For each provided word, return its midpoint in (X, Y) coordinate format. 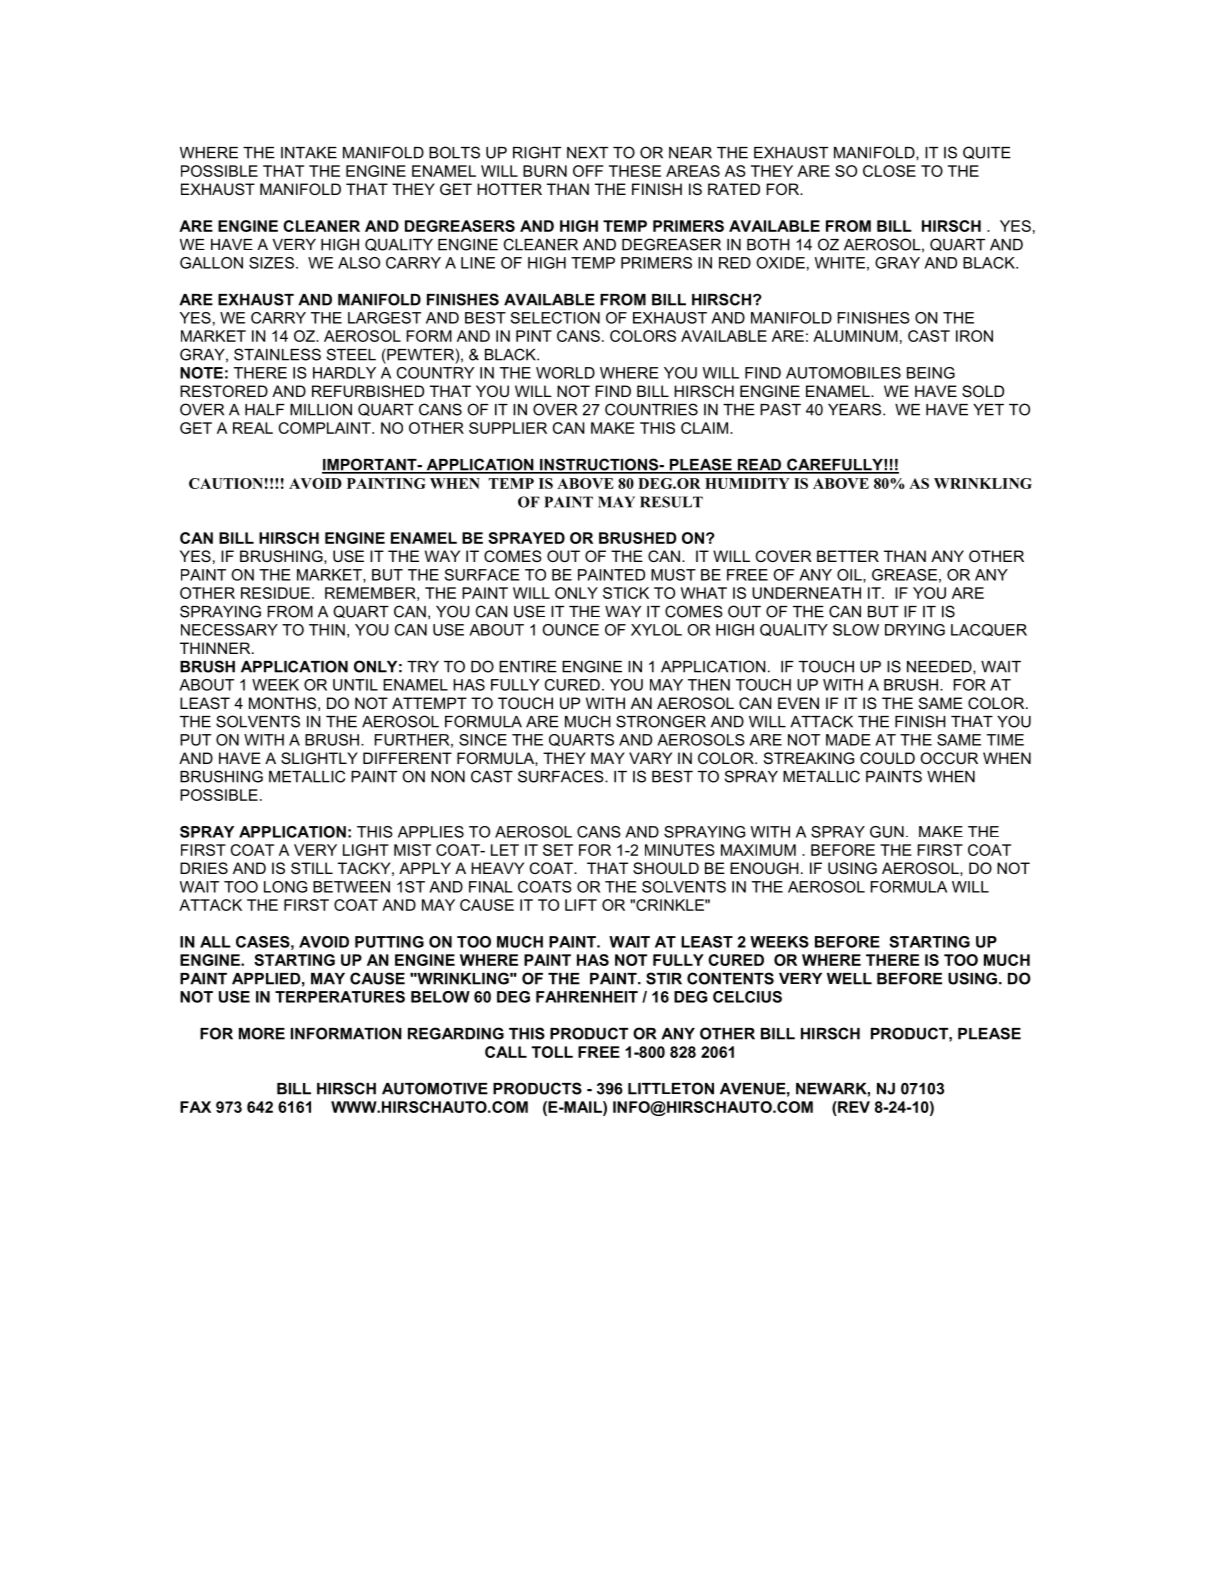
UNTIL (355, 685)
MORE (262, 1033)
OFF (588, 171)
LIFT (581, 905)
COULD (887, 758)
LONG (285, 887)
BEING (931, 373)
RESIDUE (275, 593)
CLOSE (889, 171)
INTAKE (309, 153)
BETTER (848, 556)
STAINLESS (277, 354)
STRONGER (661, 721)
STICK (626, 593)
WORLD (565, 373)
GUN (887, 832)
